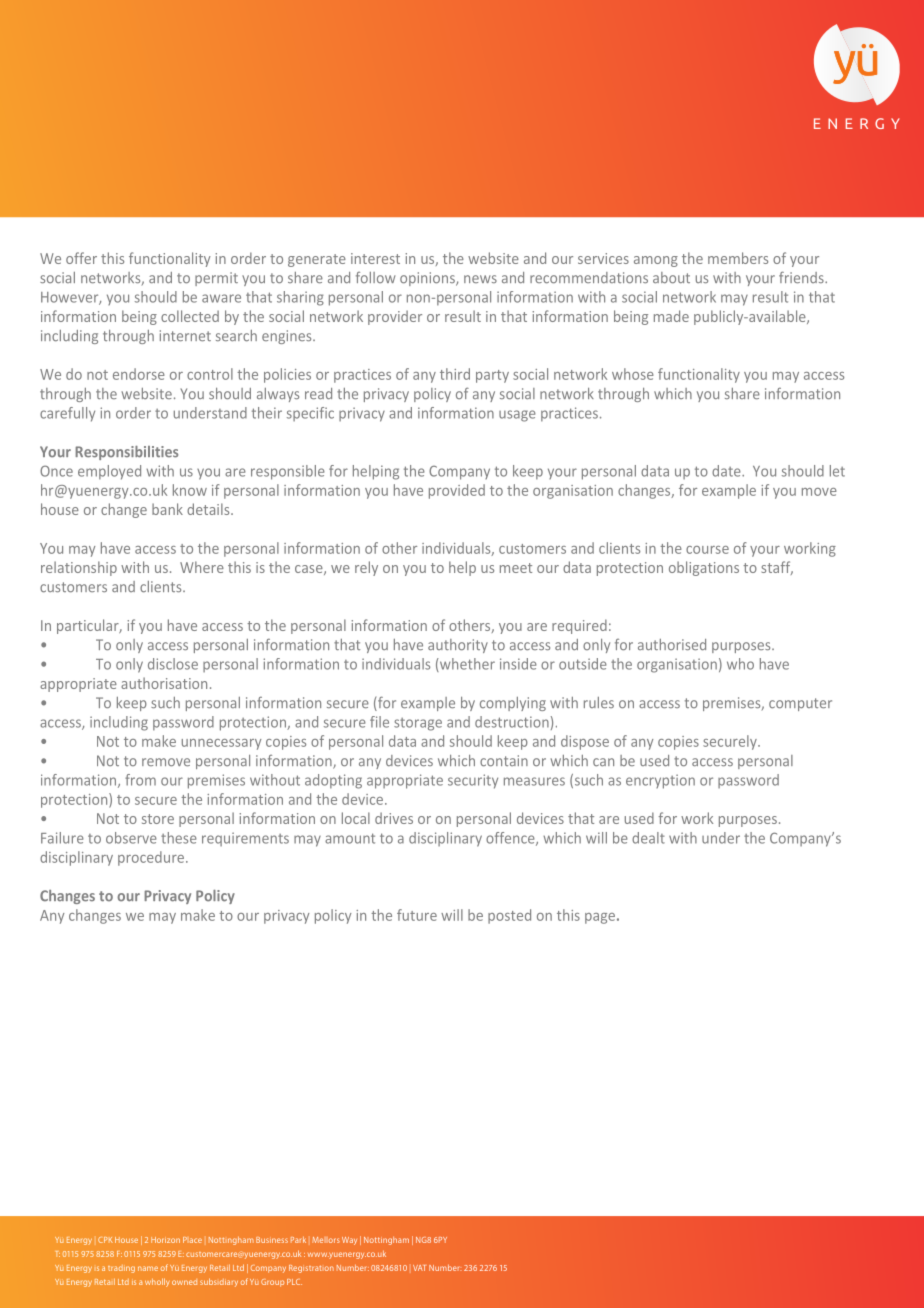  Describe the element at coordinates (311, 1269) in the screenshot. I see `Registration` at that location.
